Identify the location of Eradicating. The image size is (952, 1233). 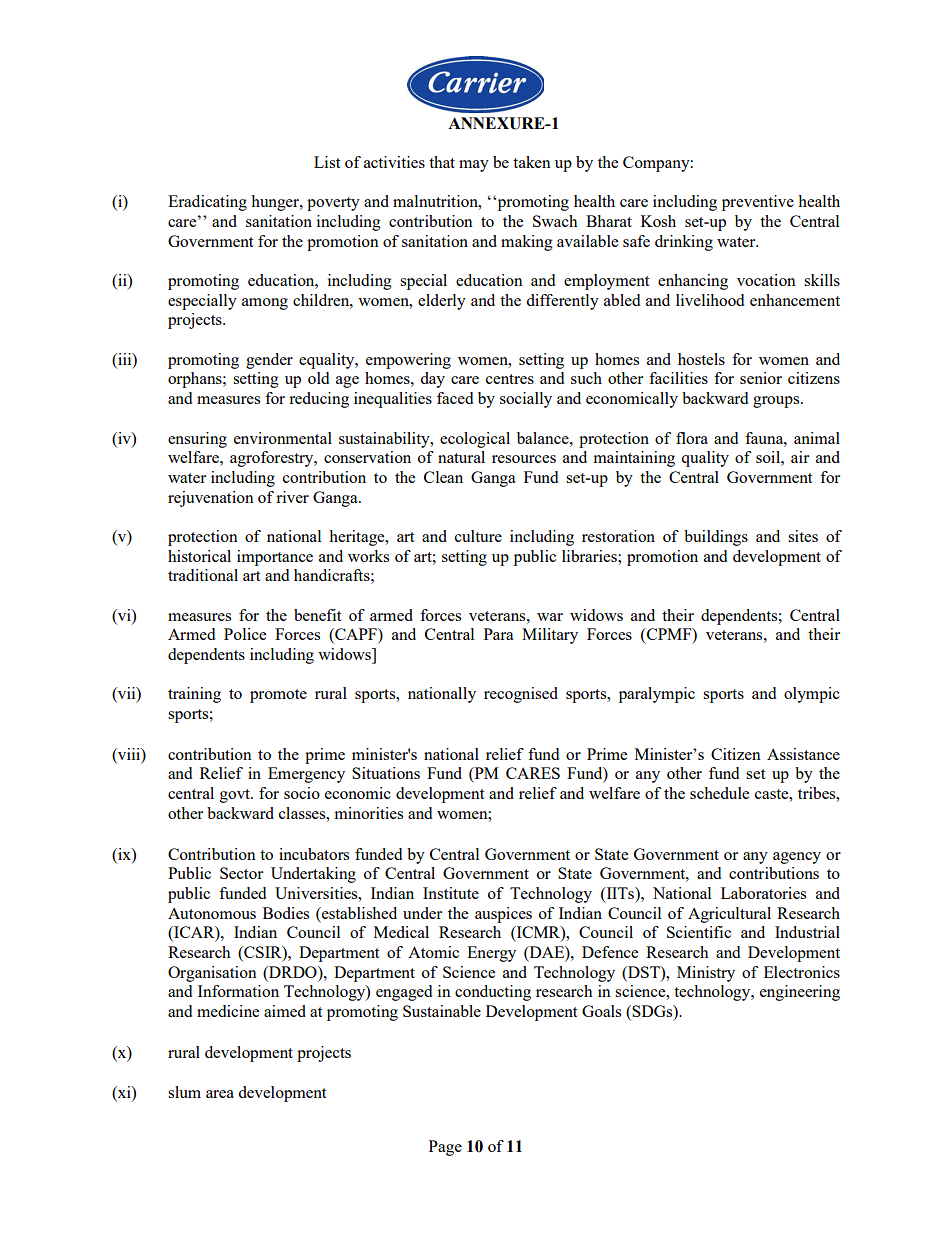
(207, 203).
